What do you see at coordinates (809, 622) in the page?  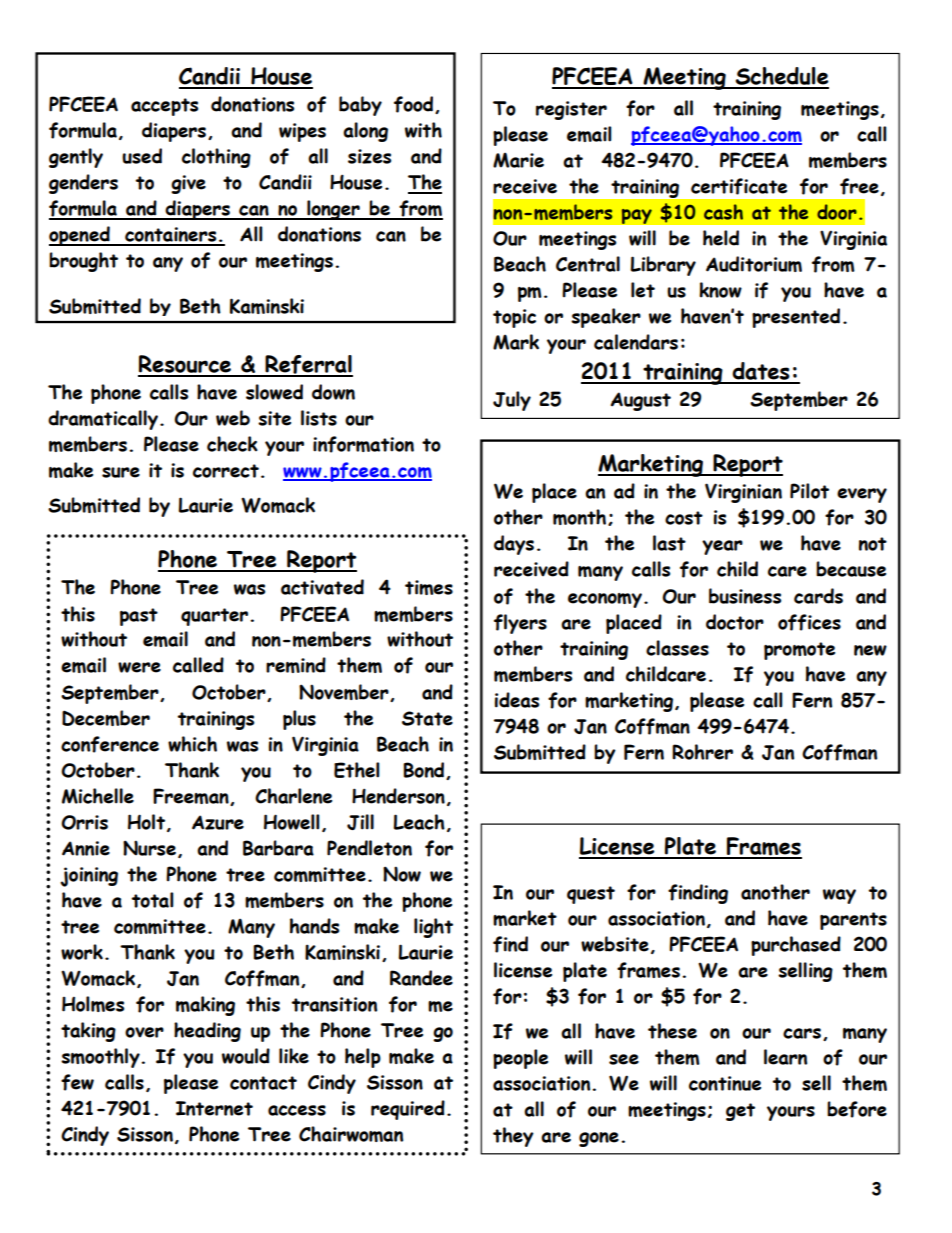 I see `offices` at bounding box center [809, 622].
